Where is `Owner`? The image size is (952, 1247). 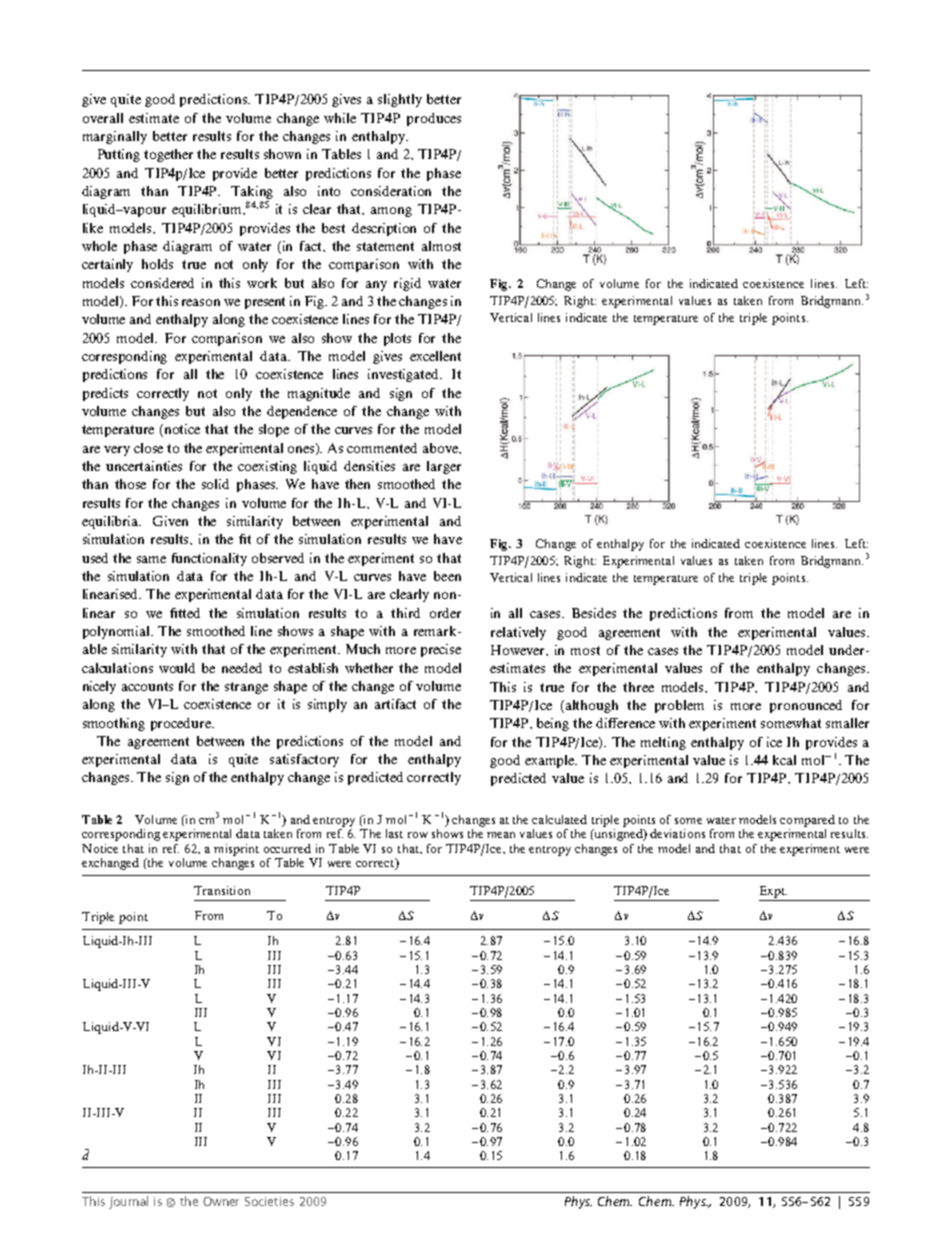
Owner is located at coordinates (221, 1201).
